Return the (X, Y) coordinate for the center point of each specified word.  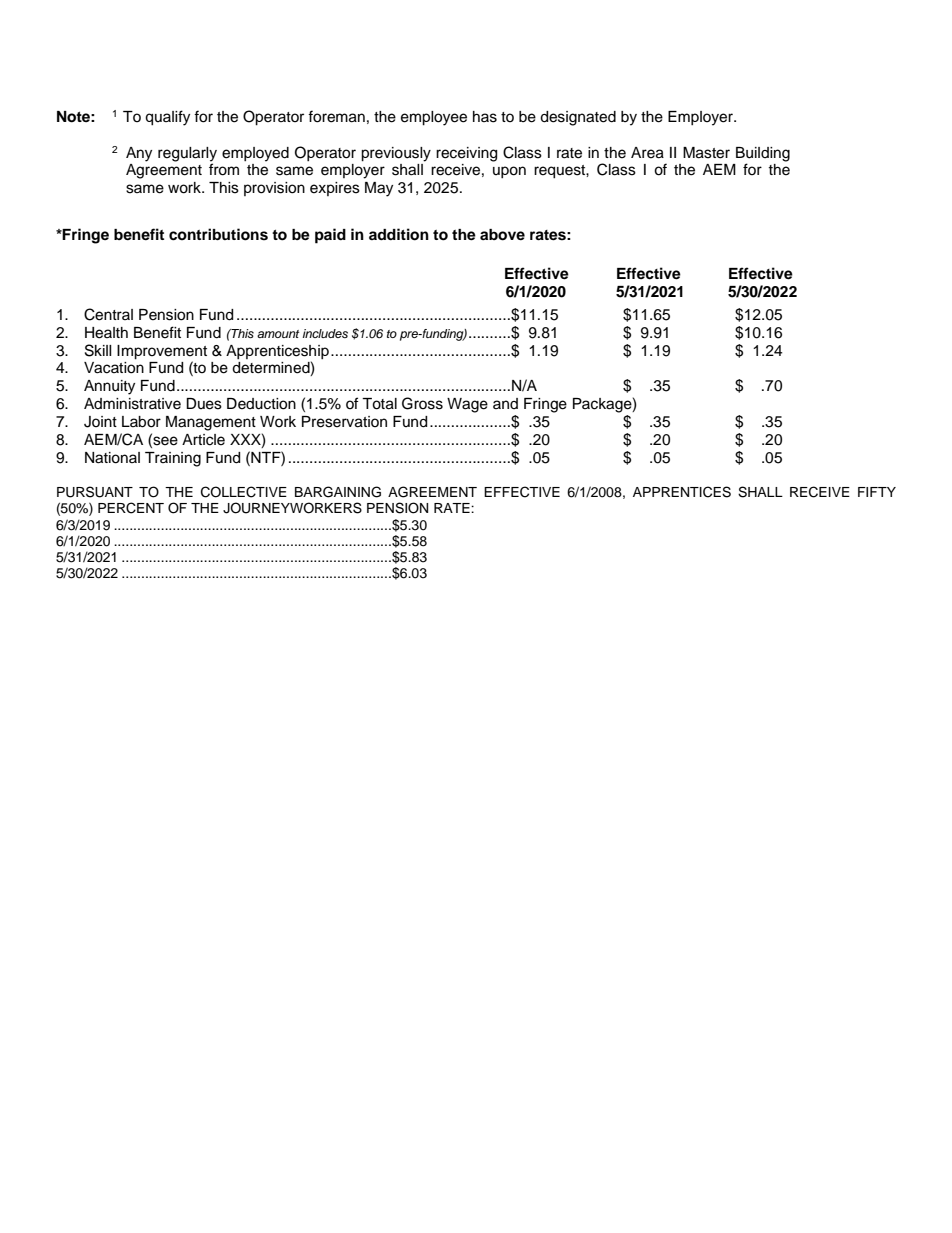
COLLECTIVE (244, 492)
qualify (167, 118)
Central (108, 314)
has (485, 117)
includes (325, 333)
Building (763, 154)
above (502, 235)
